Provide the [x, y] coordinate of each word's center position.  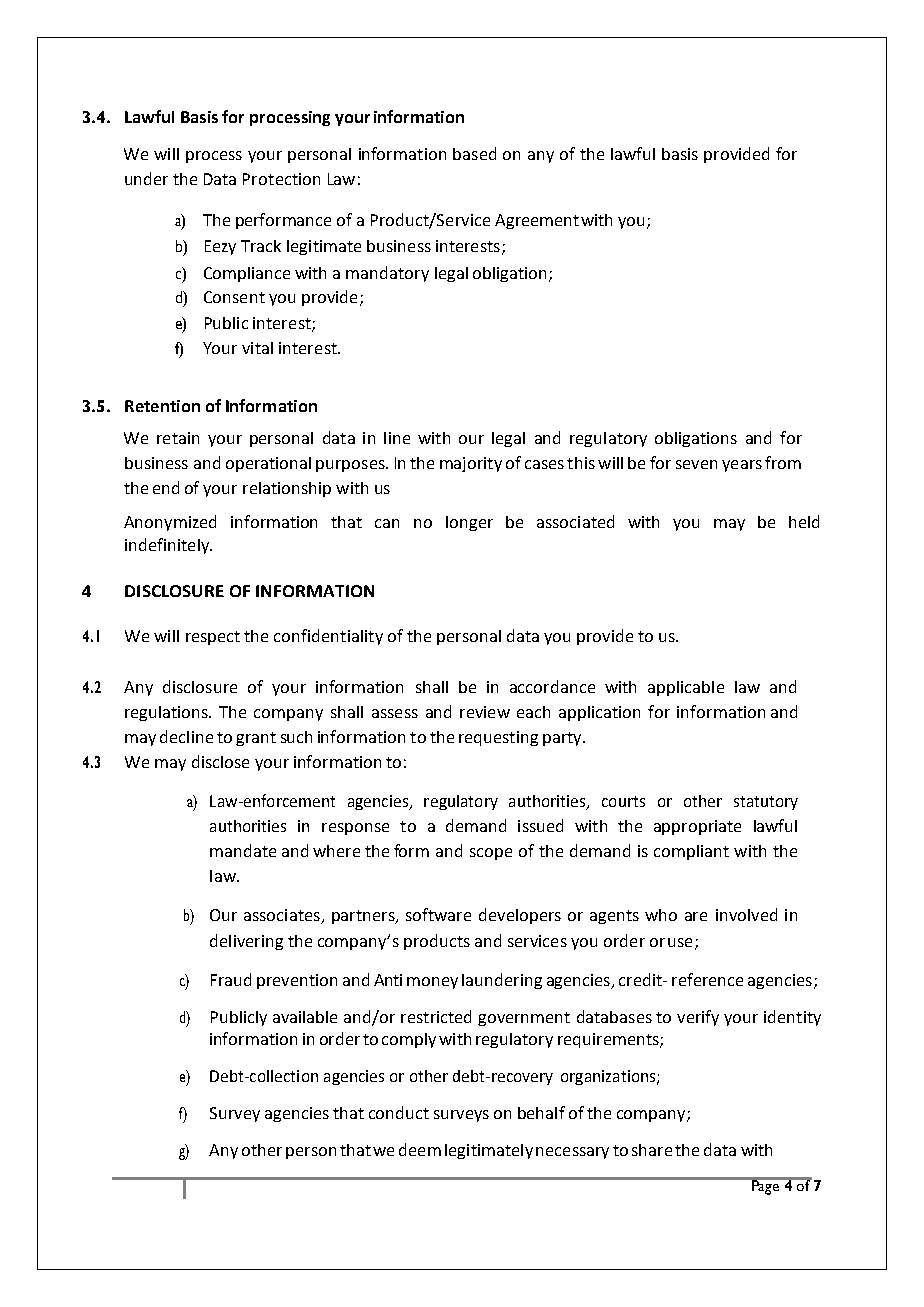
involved [746, 914]
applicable [686, 688]
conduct [399, 1112]
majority [471, 464]
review [485, 712]
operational [268, 464]
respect [213, 638]
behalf [541, 1112]
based [474, 153]
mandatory [387, 274]
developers [520, 916]
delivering [246, 942]
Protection [281, 179]
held [804, 521]
